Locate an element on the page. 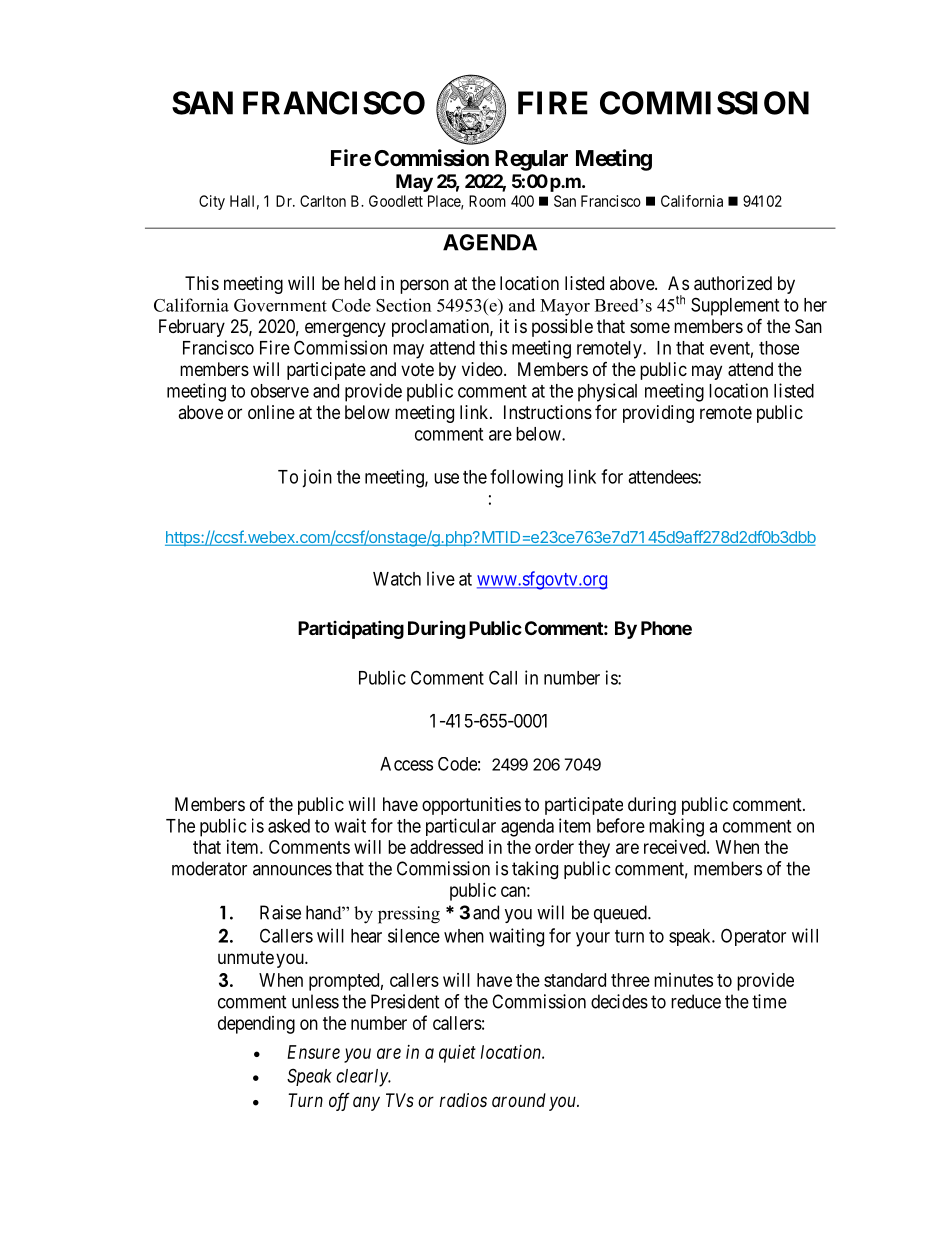  Watch is located at coordinates (397, 579).
